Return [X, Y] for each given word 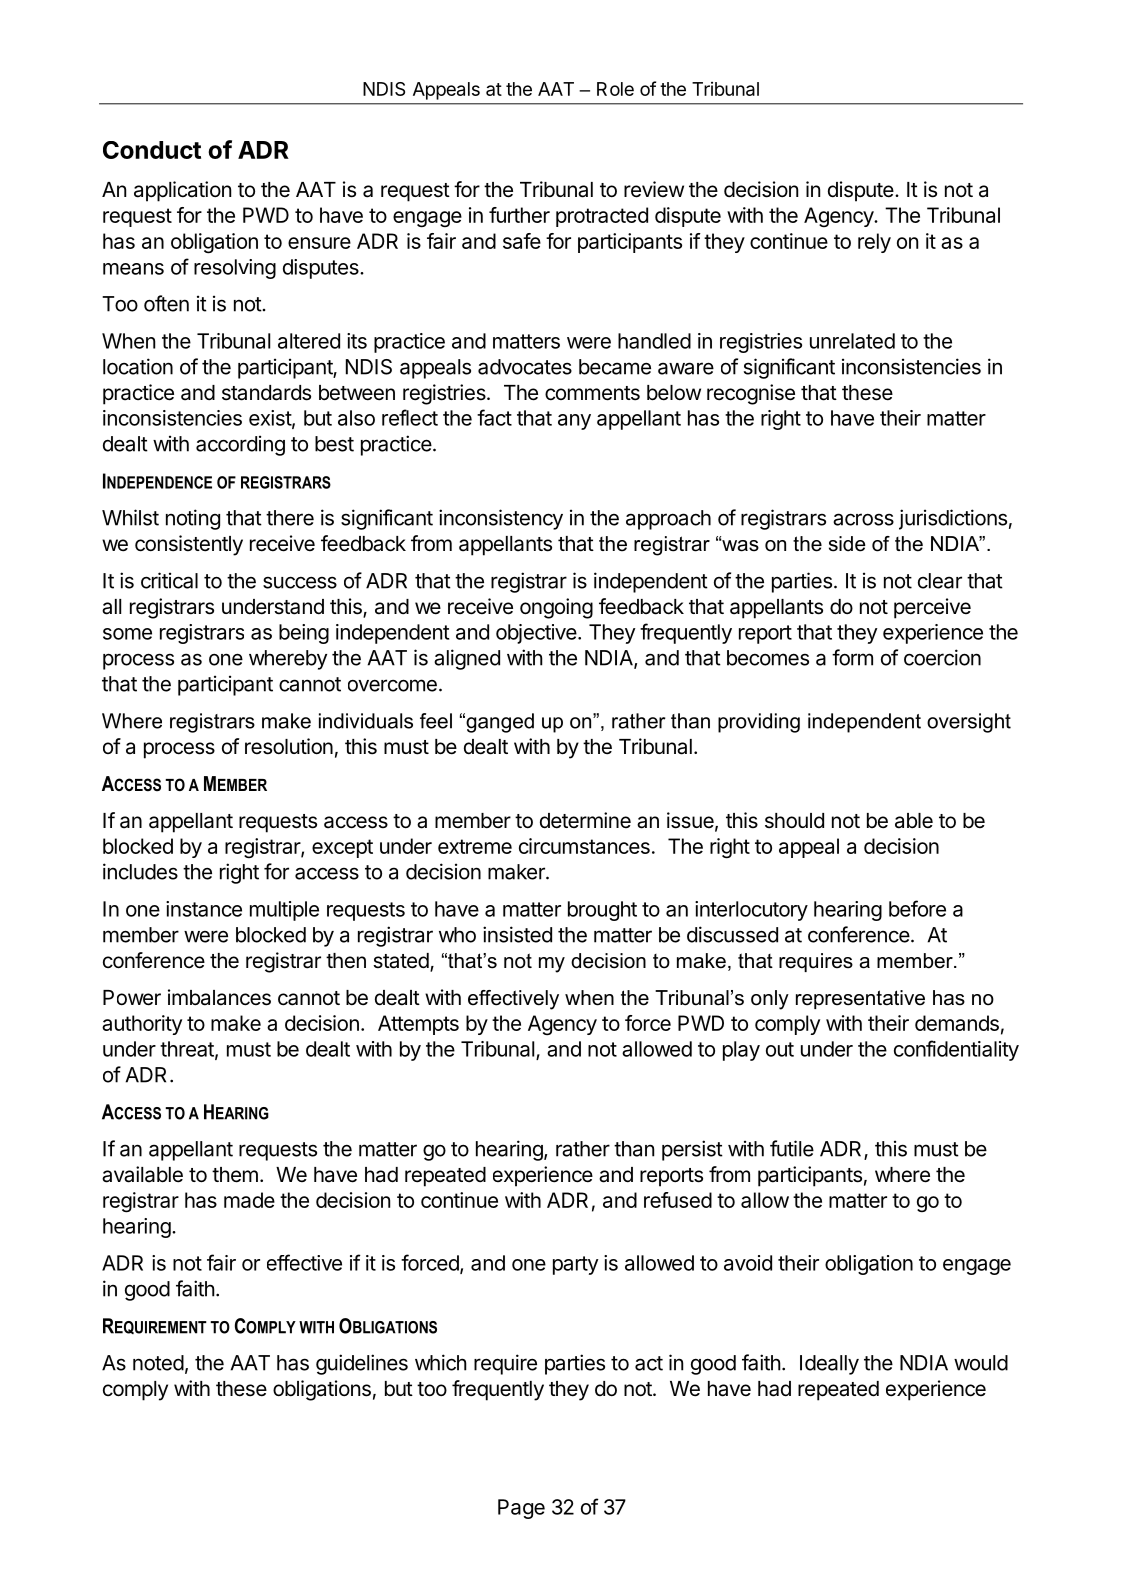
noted [158, 1363]
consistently [189, 545]
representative [860, 999]
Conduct [152, 150]
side [847, 544]
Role [615, 89]
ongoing [556, 608]
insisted [517, 934]
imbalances [219, 997]
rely [874, 243]
